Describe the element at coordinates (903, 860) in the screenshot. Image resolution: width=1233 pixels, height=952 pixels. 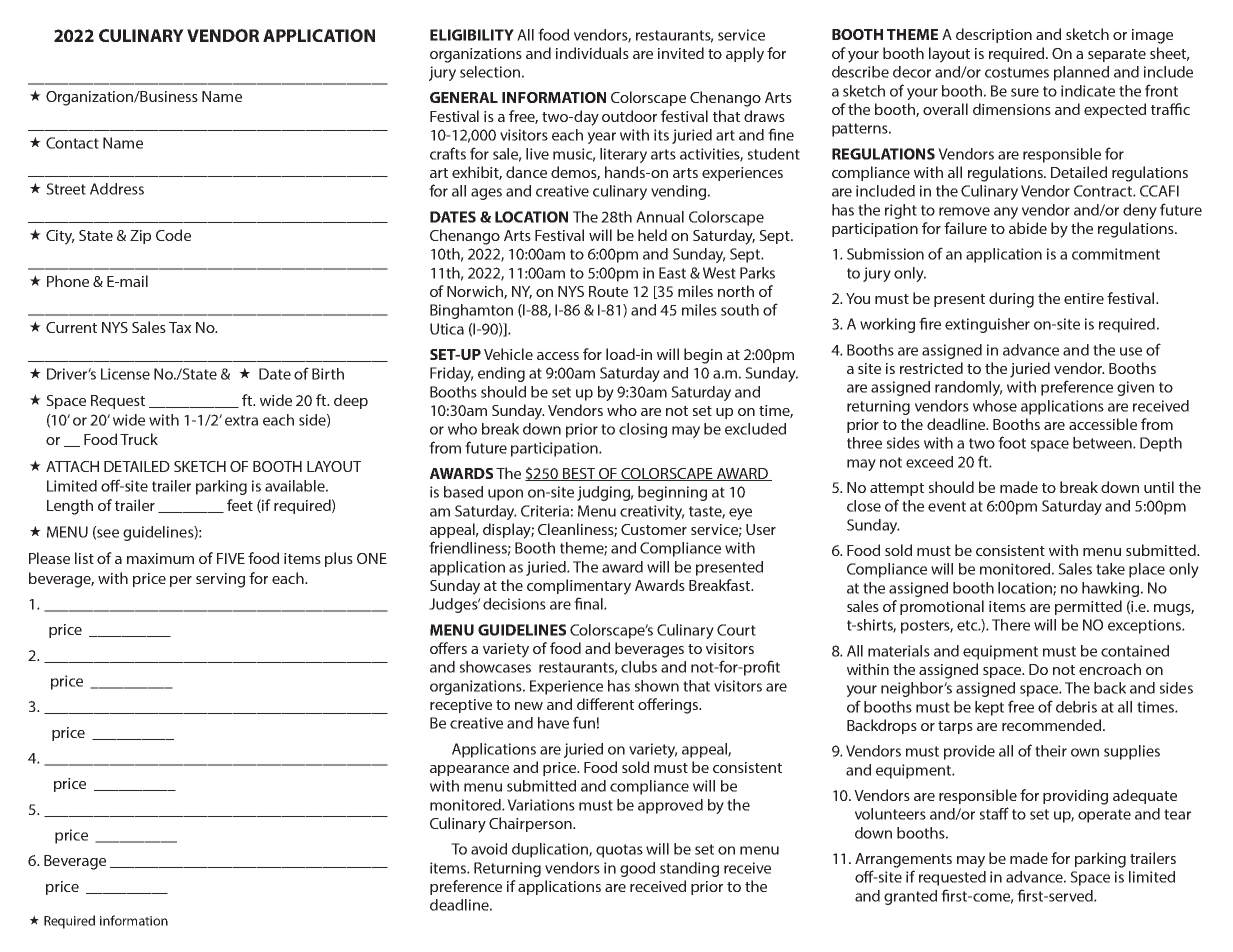
I see `Arrangements` at that location.
